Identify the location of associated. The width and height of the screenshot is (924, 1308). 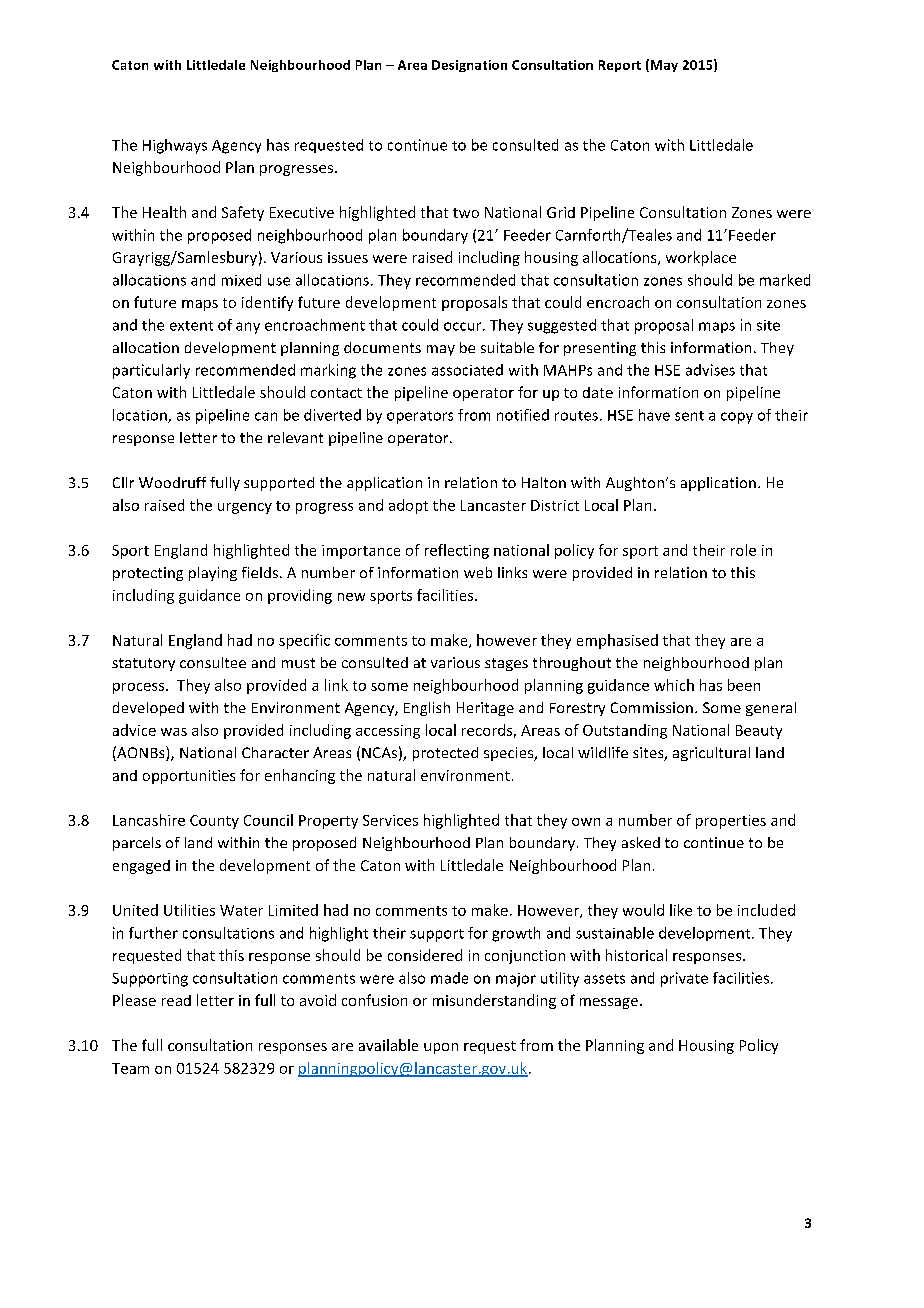
(467, 370).
